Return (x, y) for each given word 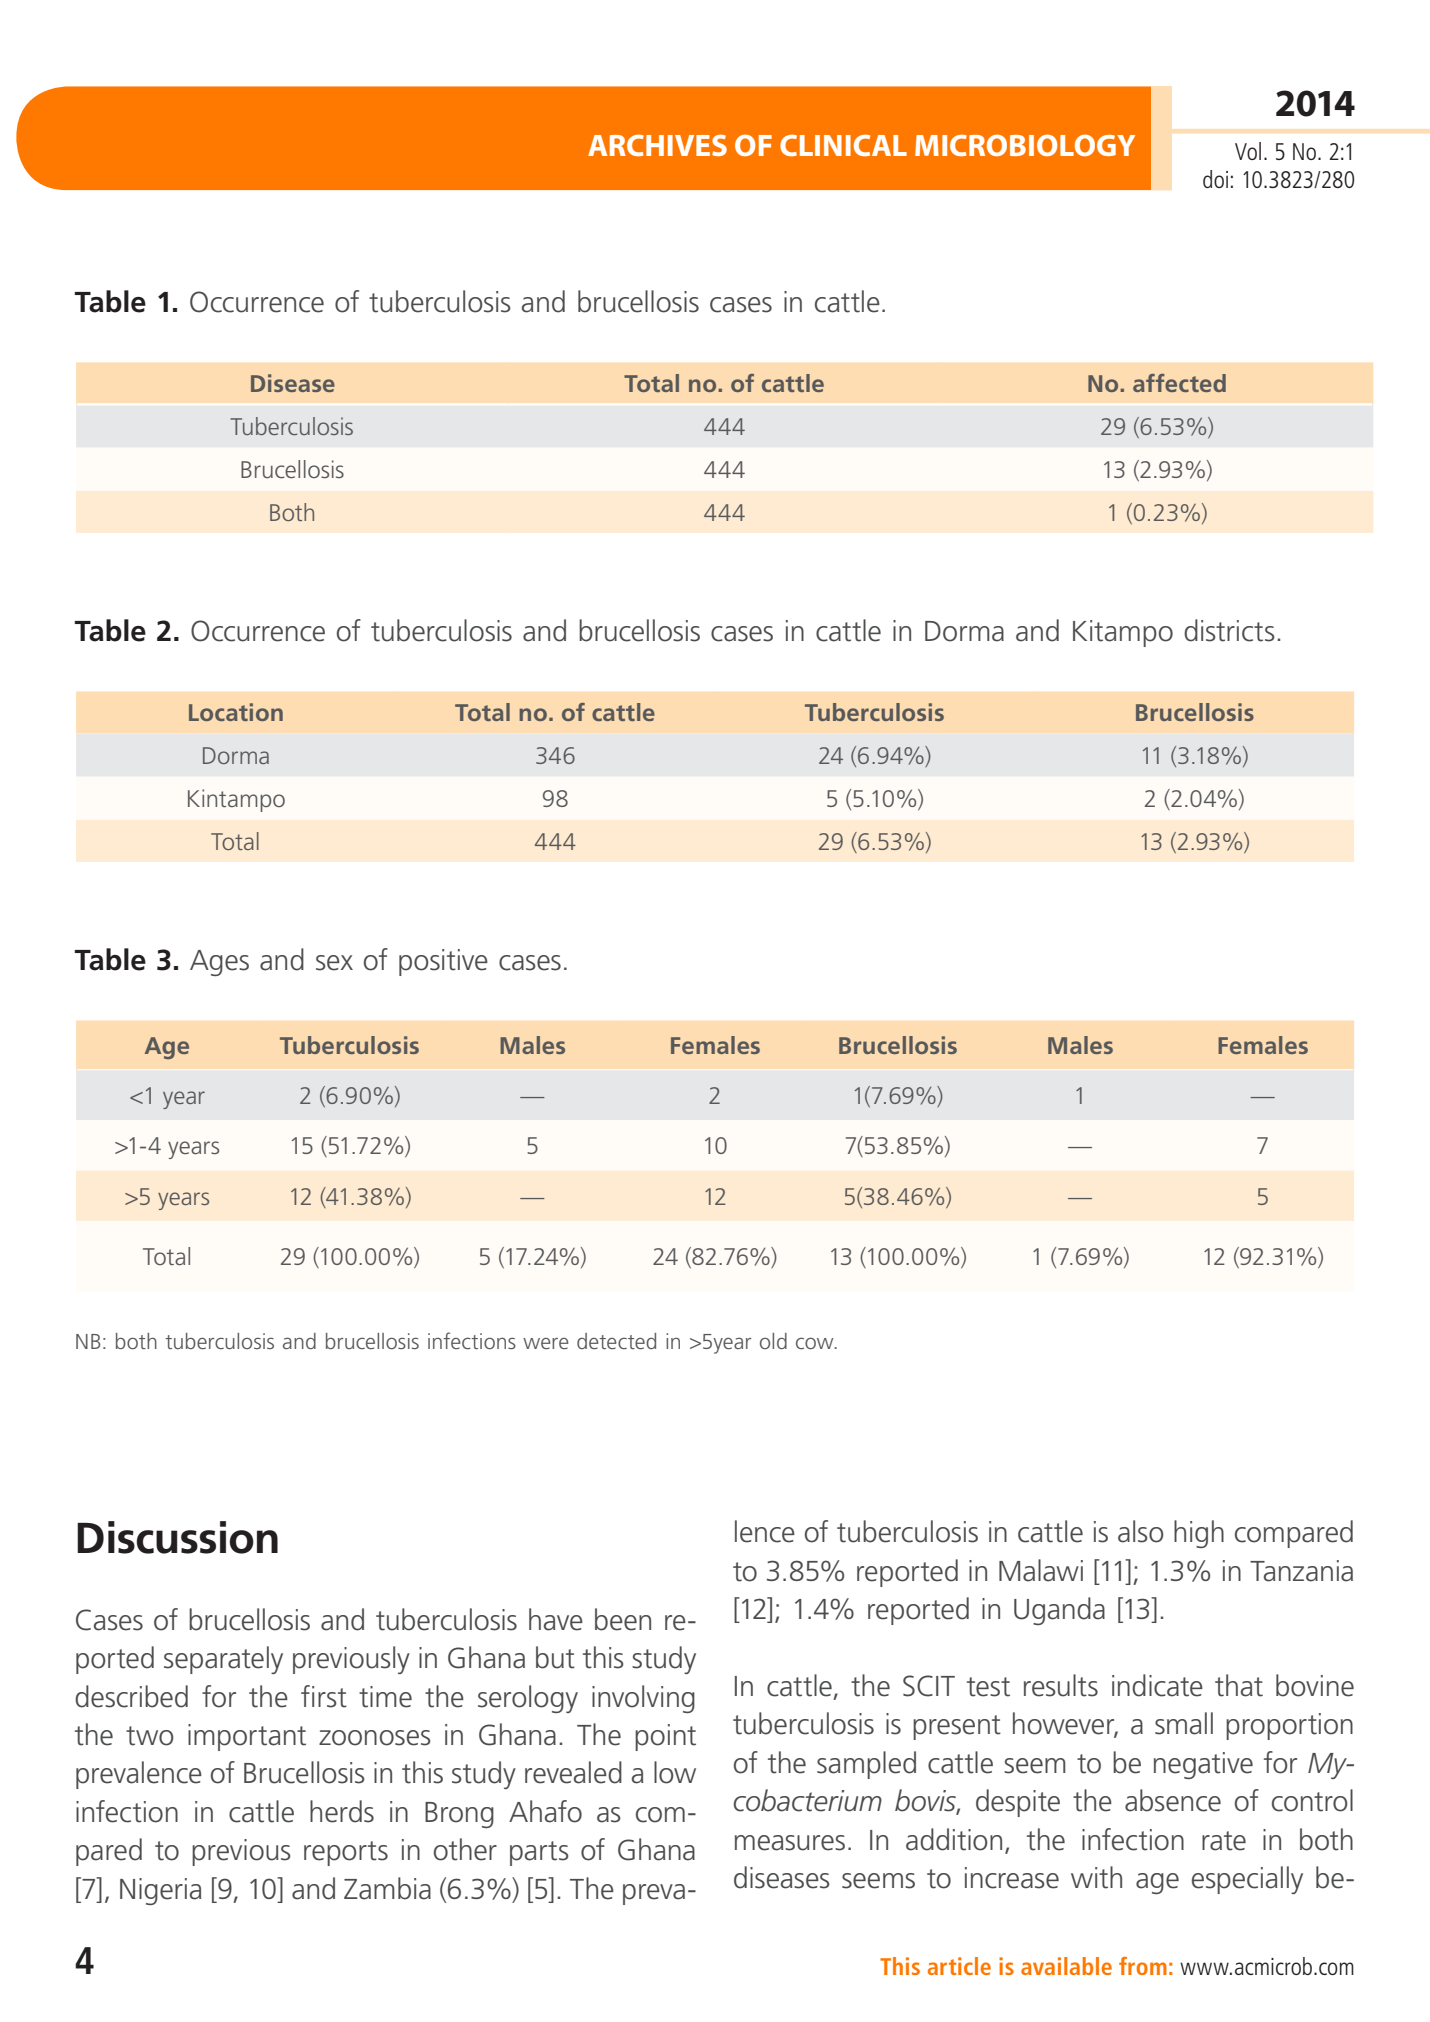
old (773, 1341)
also (1141, 1531)
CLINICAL (843, 145)
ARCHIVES (657, 145)
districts (1229, 630)
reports (346, 1853)
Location (236, 712)
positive (443, 962)
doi (1215, 179)
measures (790, 1843)
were (546, 1343)
